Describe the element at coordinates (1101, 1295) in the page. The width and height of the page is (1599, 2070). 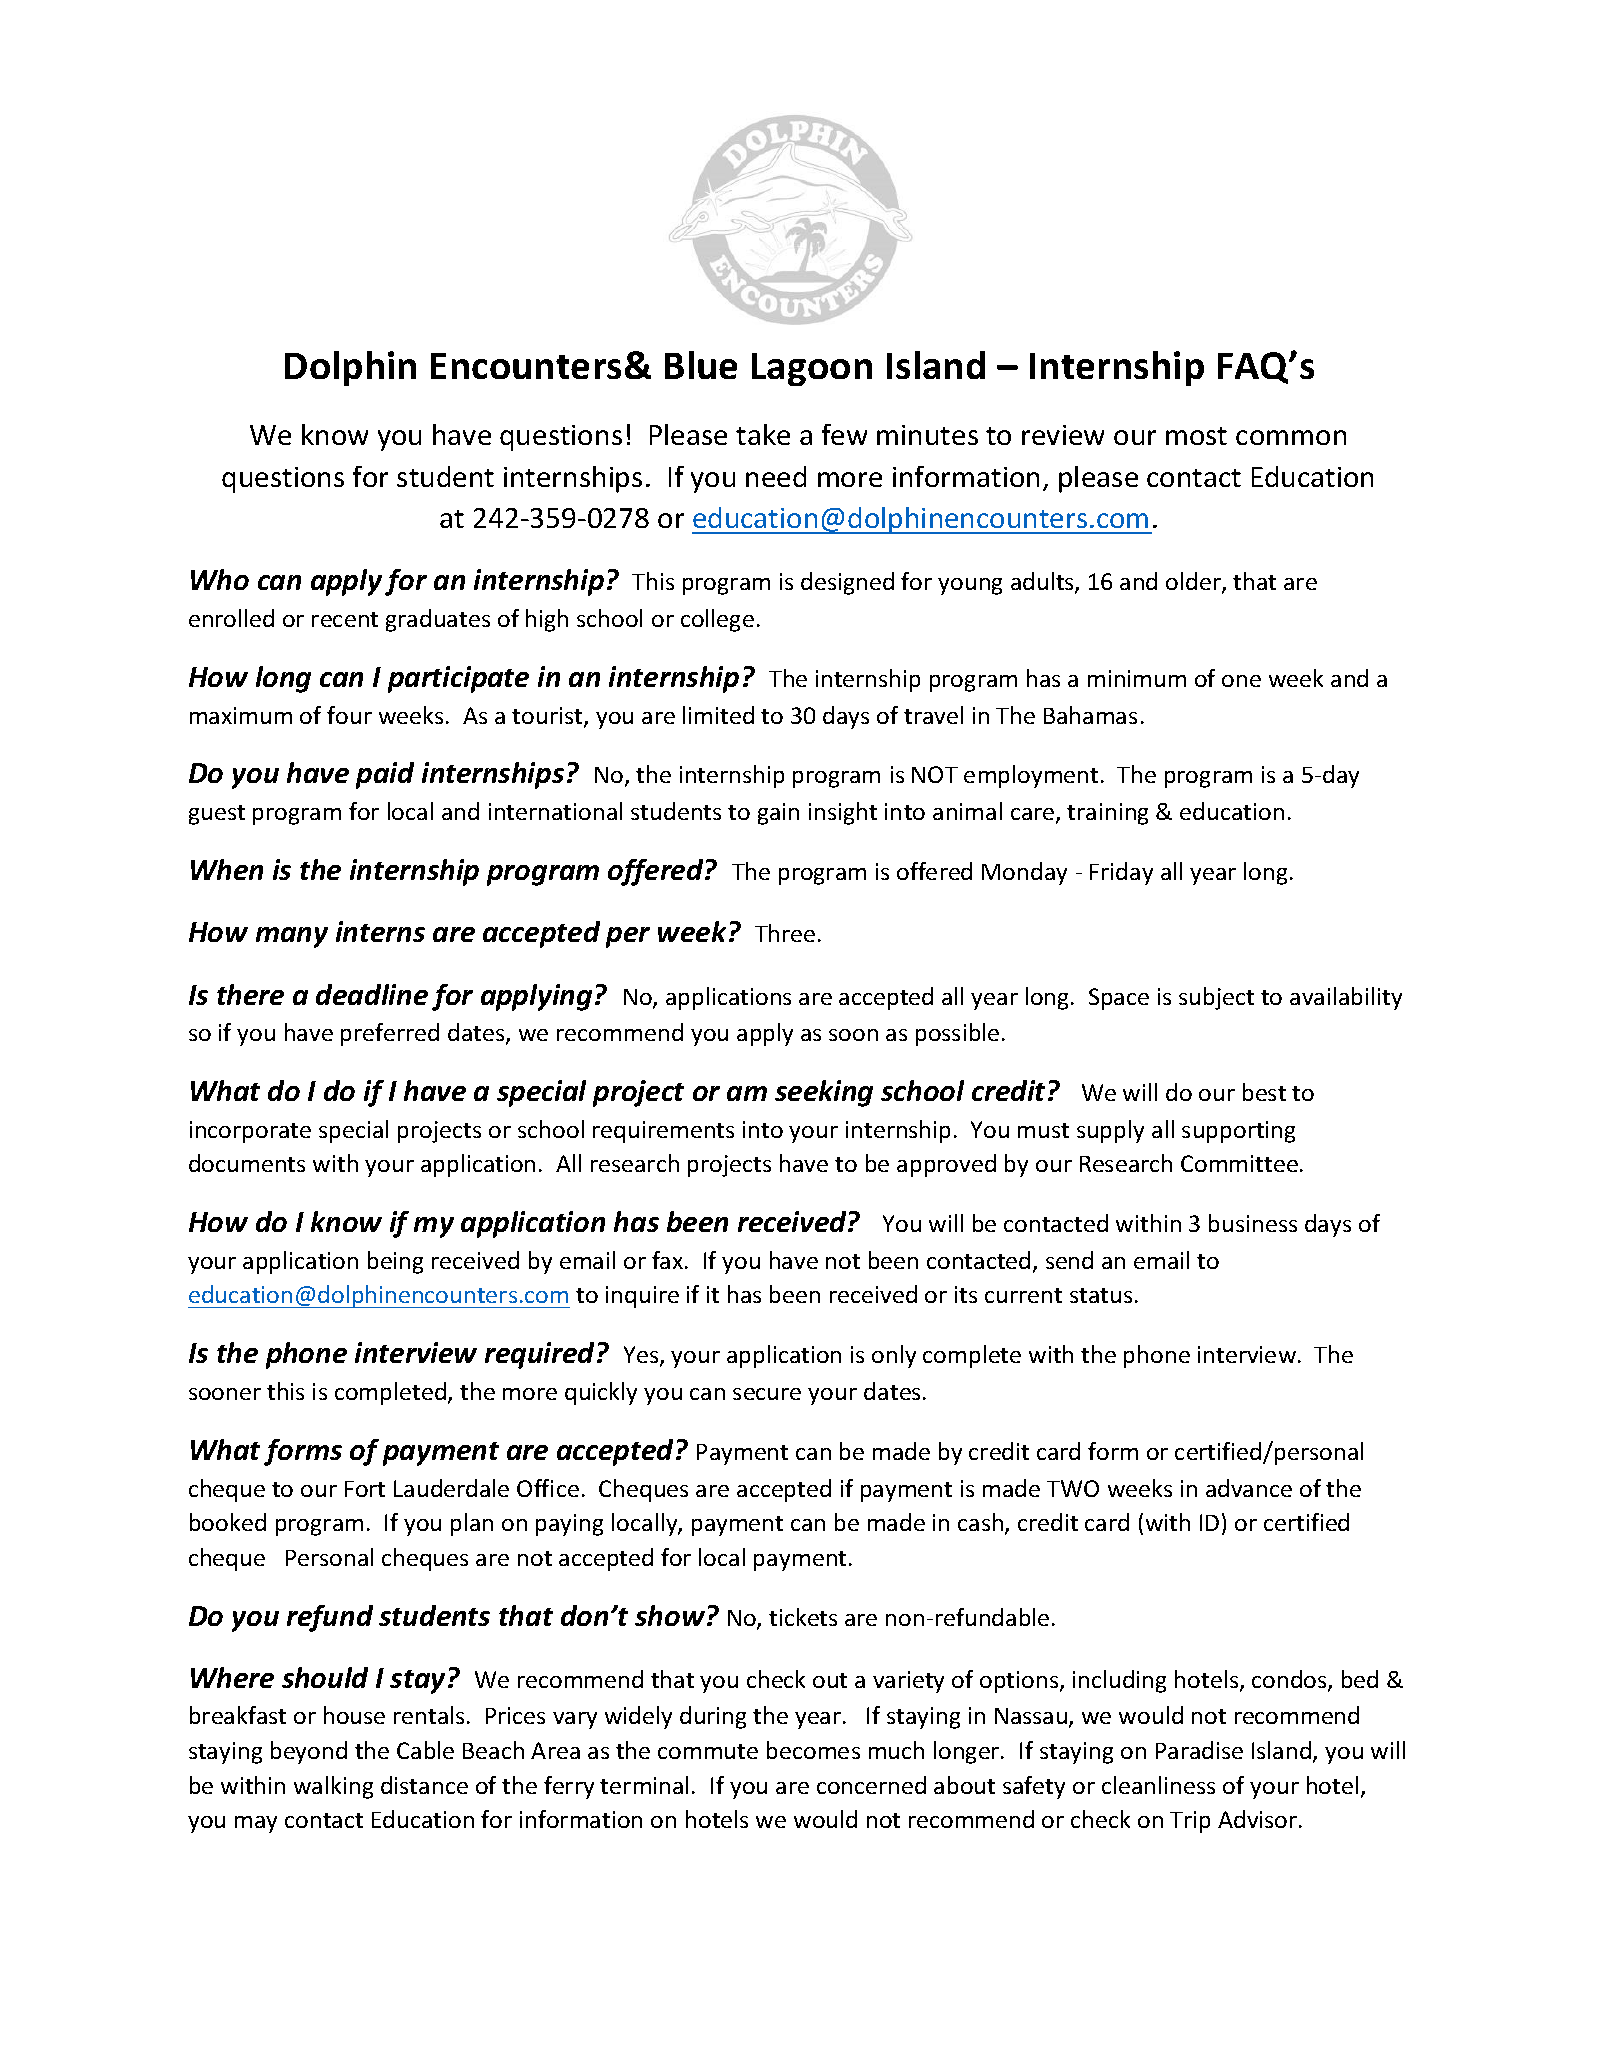
I see `status` at that location.
